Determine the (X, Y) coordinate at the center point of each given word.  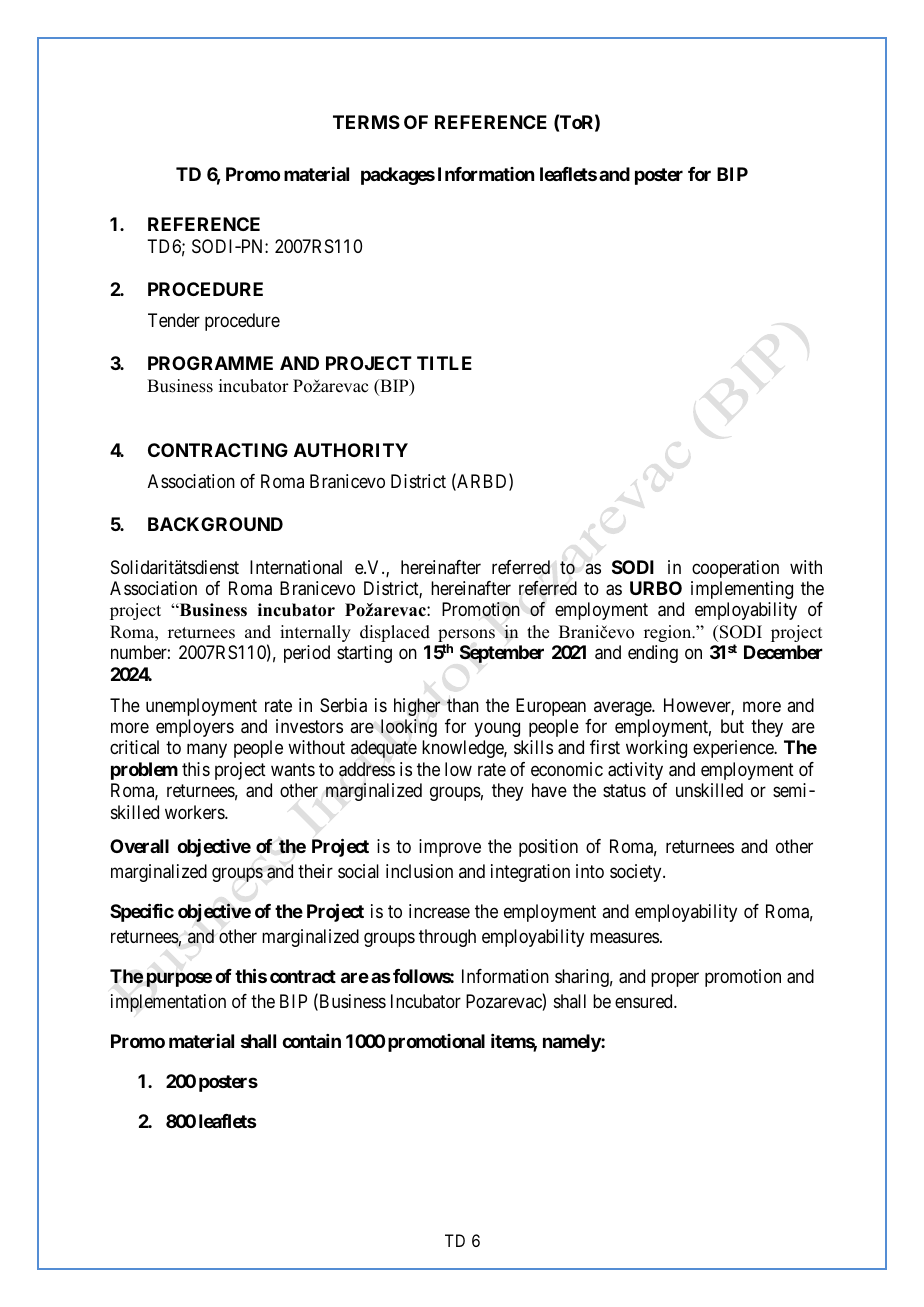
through (447, 938)
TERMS (366, 122)
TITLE (444, 363)
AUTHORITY (351, 450)
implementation (168, 1003)
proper (675, 980)
